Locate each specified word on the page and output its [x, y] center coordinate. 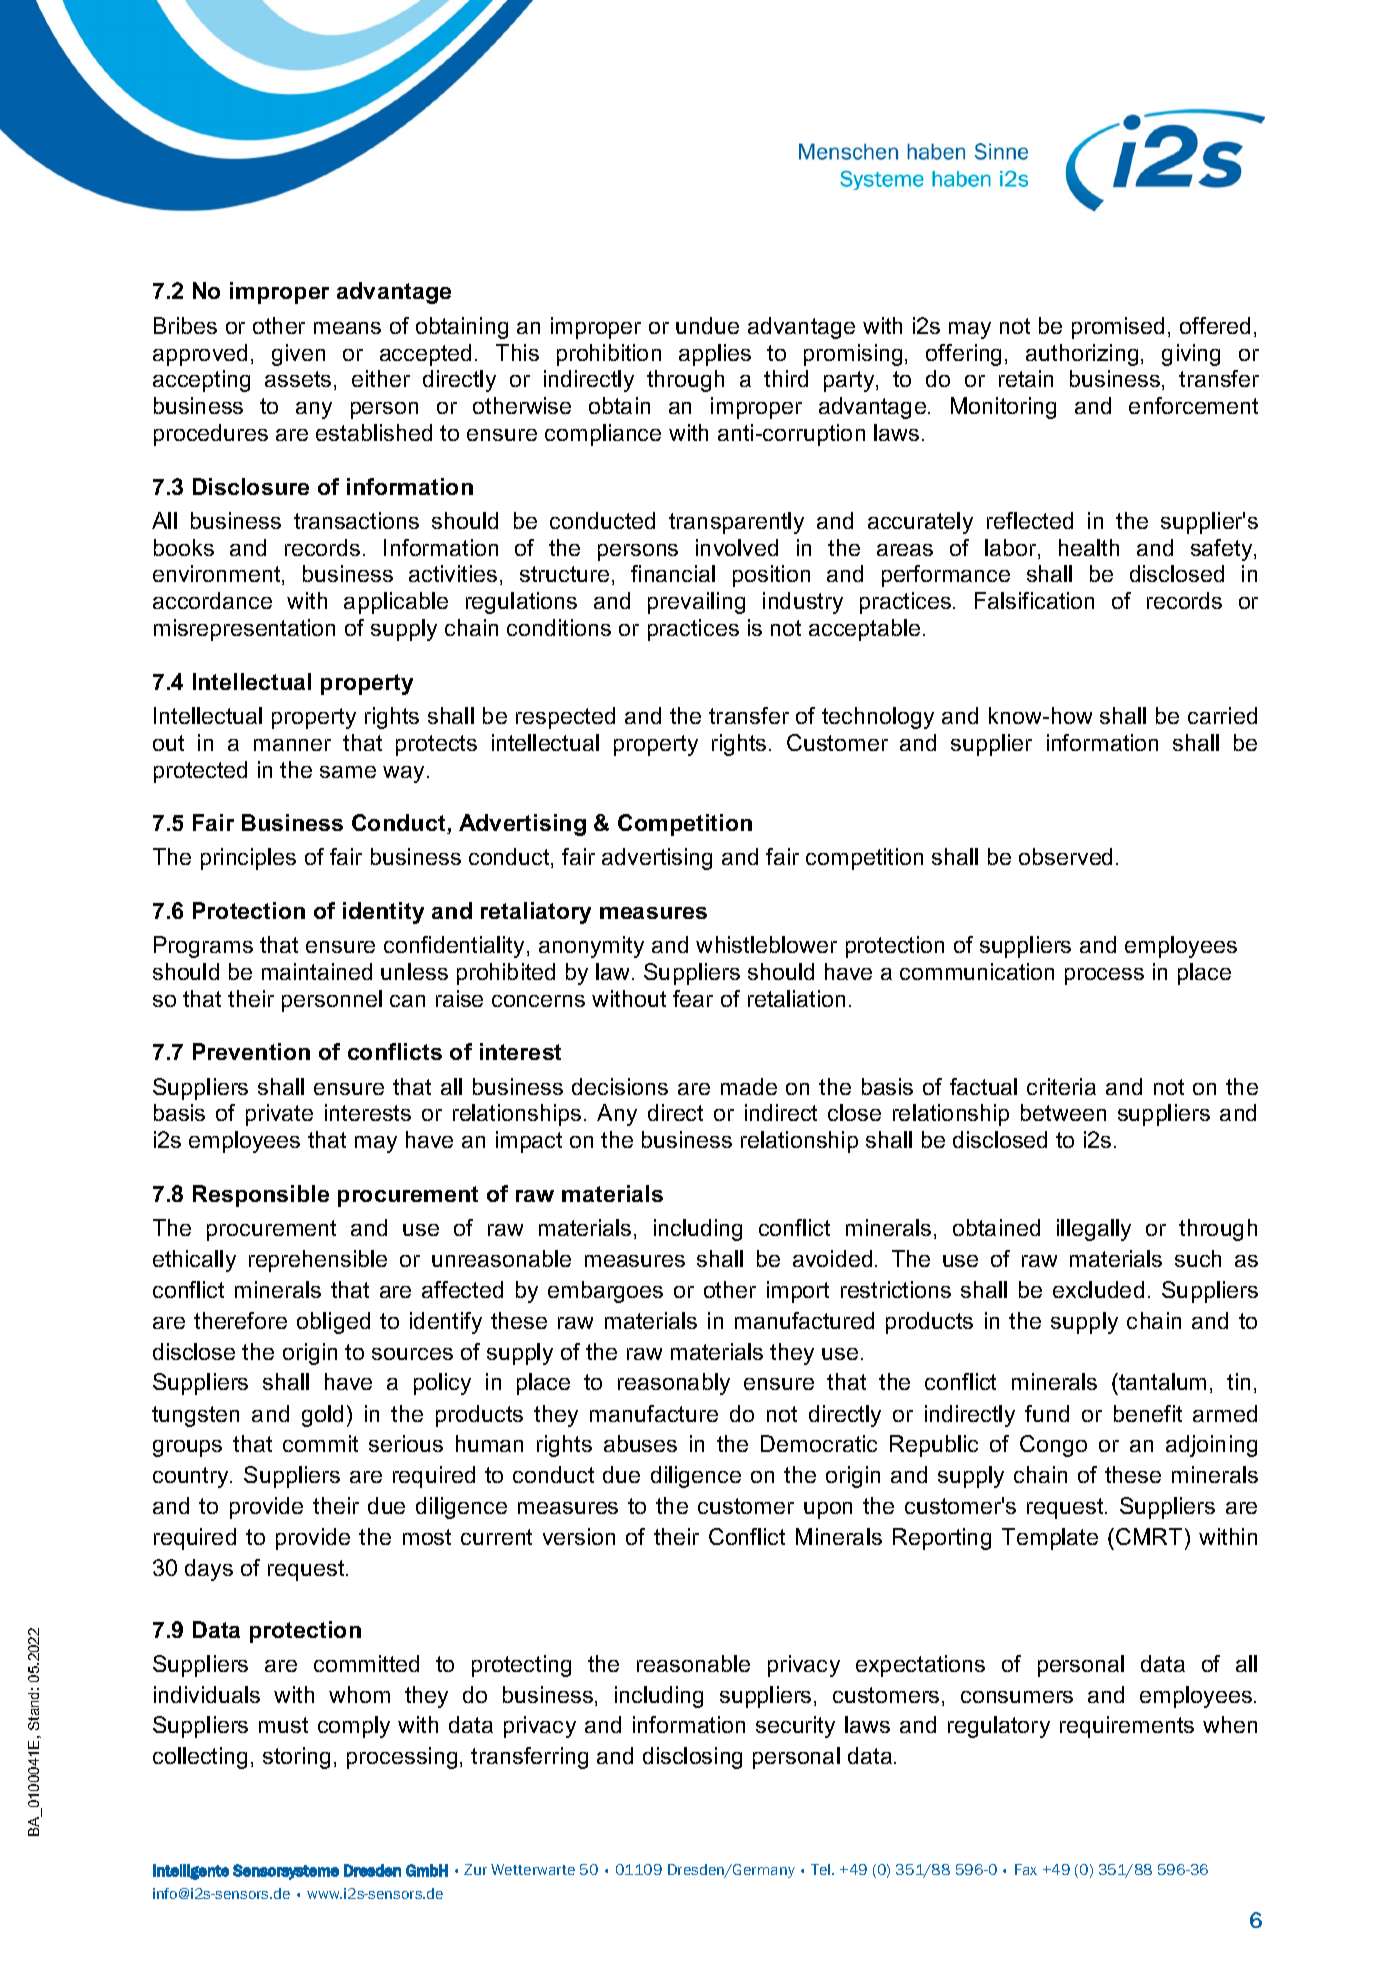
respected [565, 718]
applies [715, 355]
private [279, 1115]
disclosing [692, 1758]
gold [322, 1416]
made [749, 1086]
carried [1222, 715]
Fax [1026, 1869]
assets [298, 379]
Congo [1053, 1446]
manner [292, 745]
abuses [640, 1443]
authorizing [1082, 355]
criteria [1061, 1086]
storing [296, 1758]
